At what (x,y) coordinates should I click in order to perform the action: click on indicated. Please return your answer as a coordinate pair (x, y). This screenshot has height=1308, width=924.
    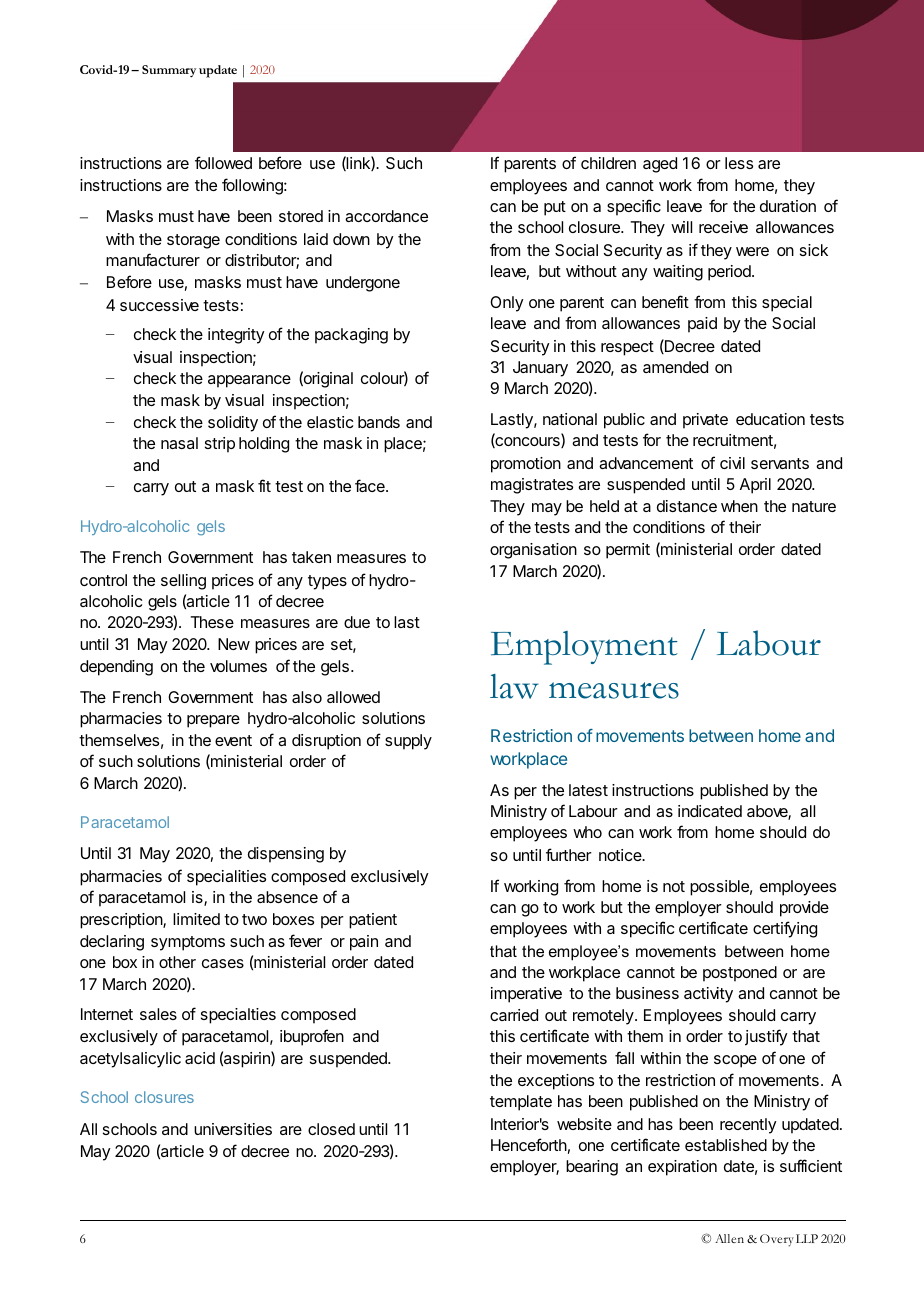
    Looking at the image, I should click on (710, 811).
